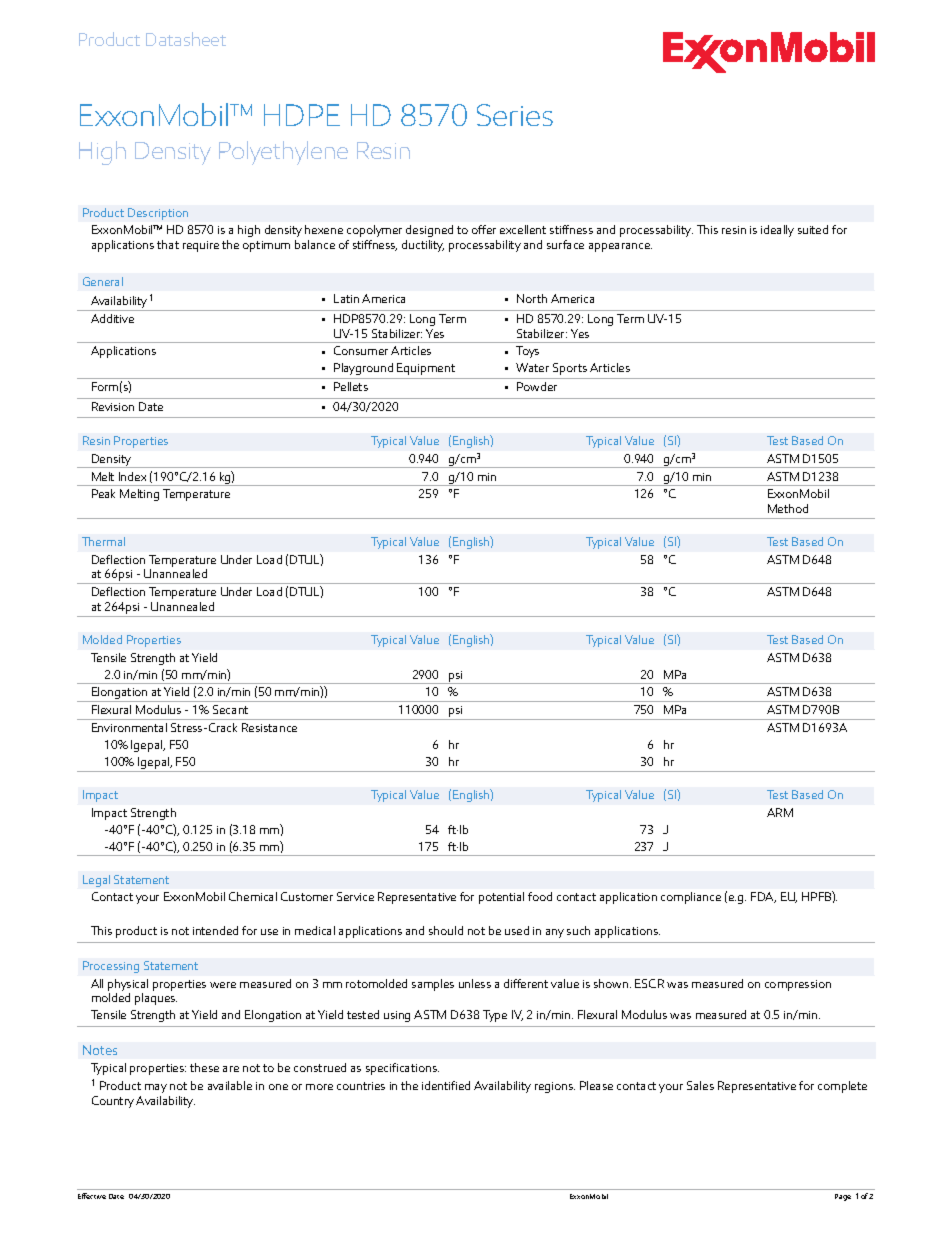  I want to click on may, so click(156, 1088).
